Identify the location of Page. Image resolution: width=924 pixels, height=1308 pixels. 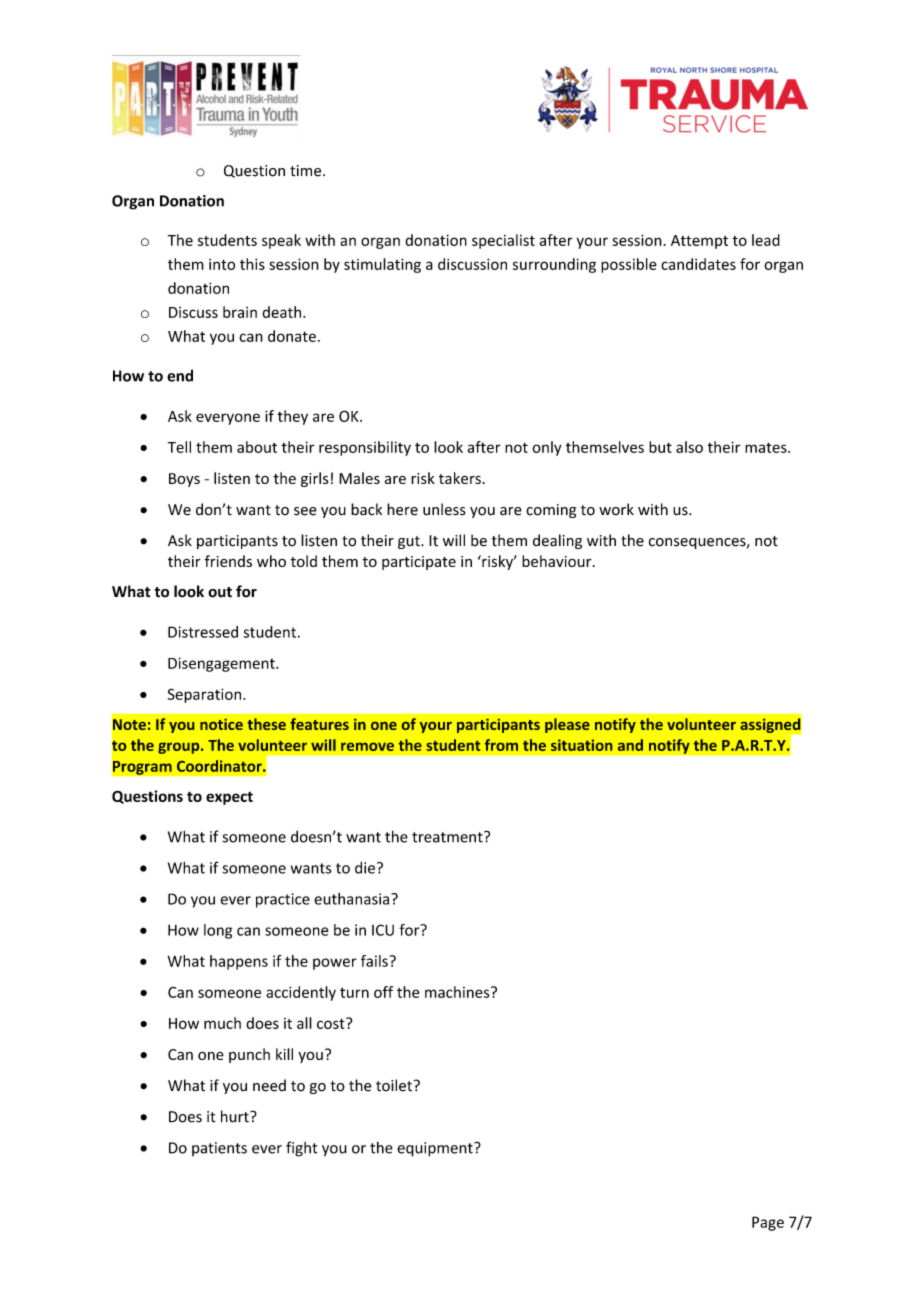
(768, 1223).
